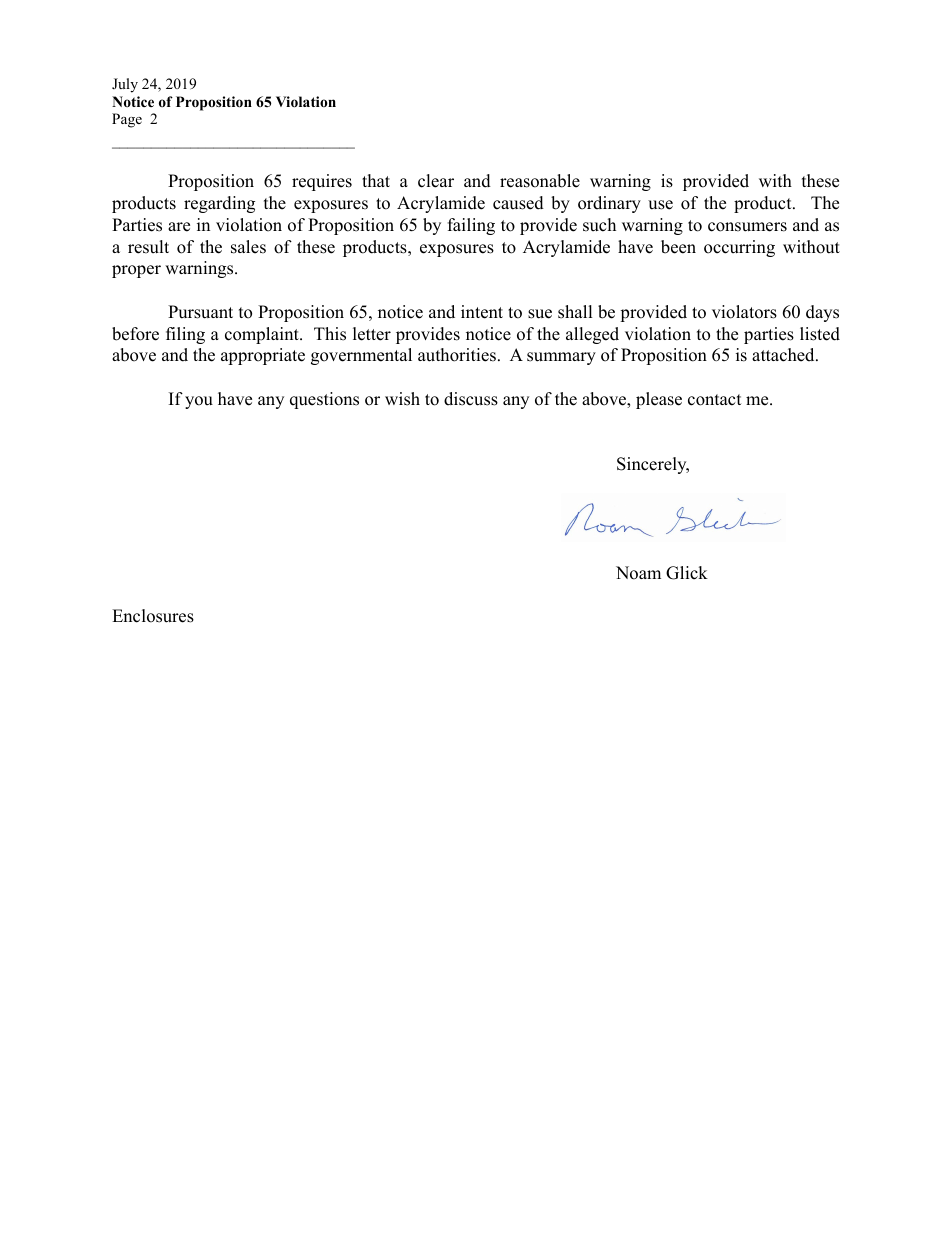  Describe the element at coordinates (179, 227) in the page. I see `are` at that location.
